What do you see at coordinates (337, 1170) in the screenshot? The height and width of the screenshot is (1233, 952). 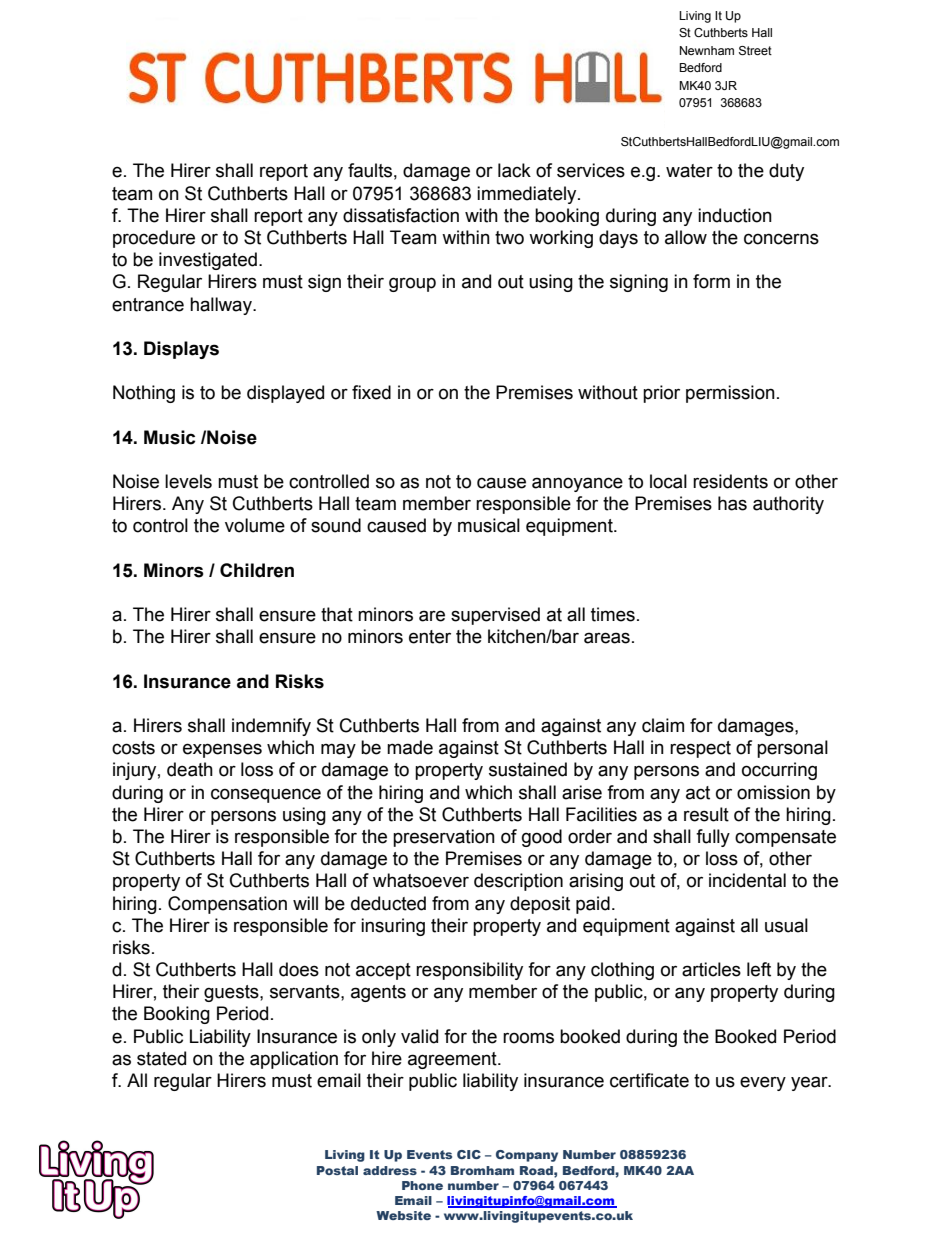 I see `Postal` at bounding box center [337, 1170].
